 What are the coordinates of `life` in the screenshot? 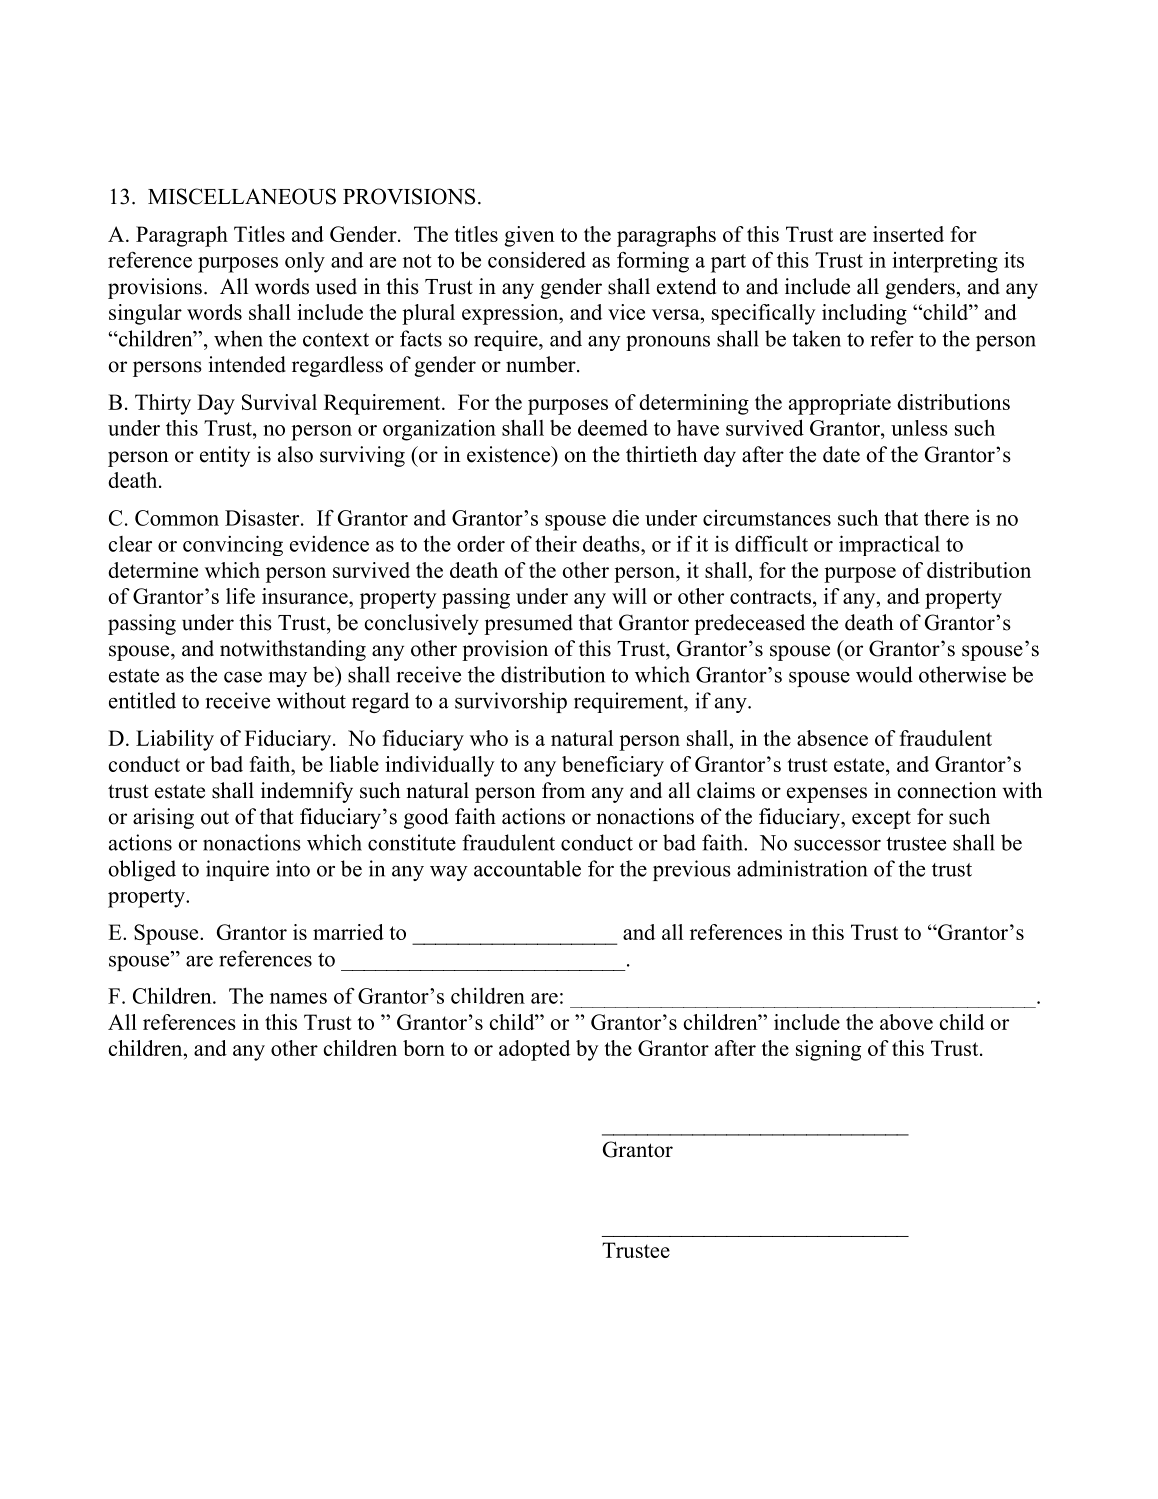 It's located at (240, 596).
